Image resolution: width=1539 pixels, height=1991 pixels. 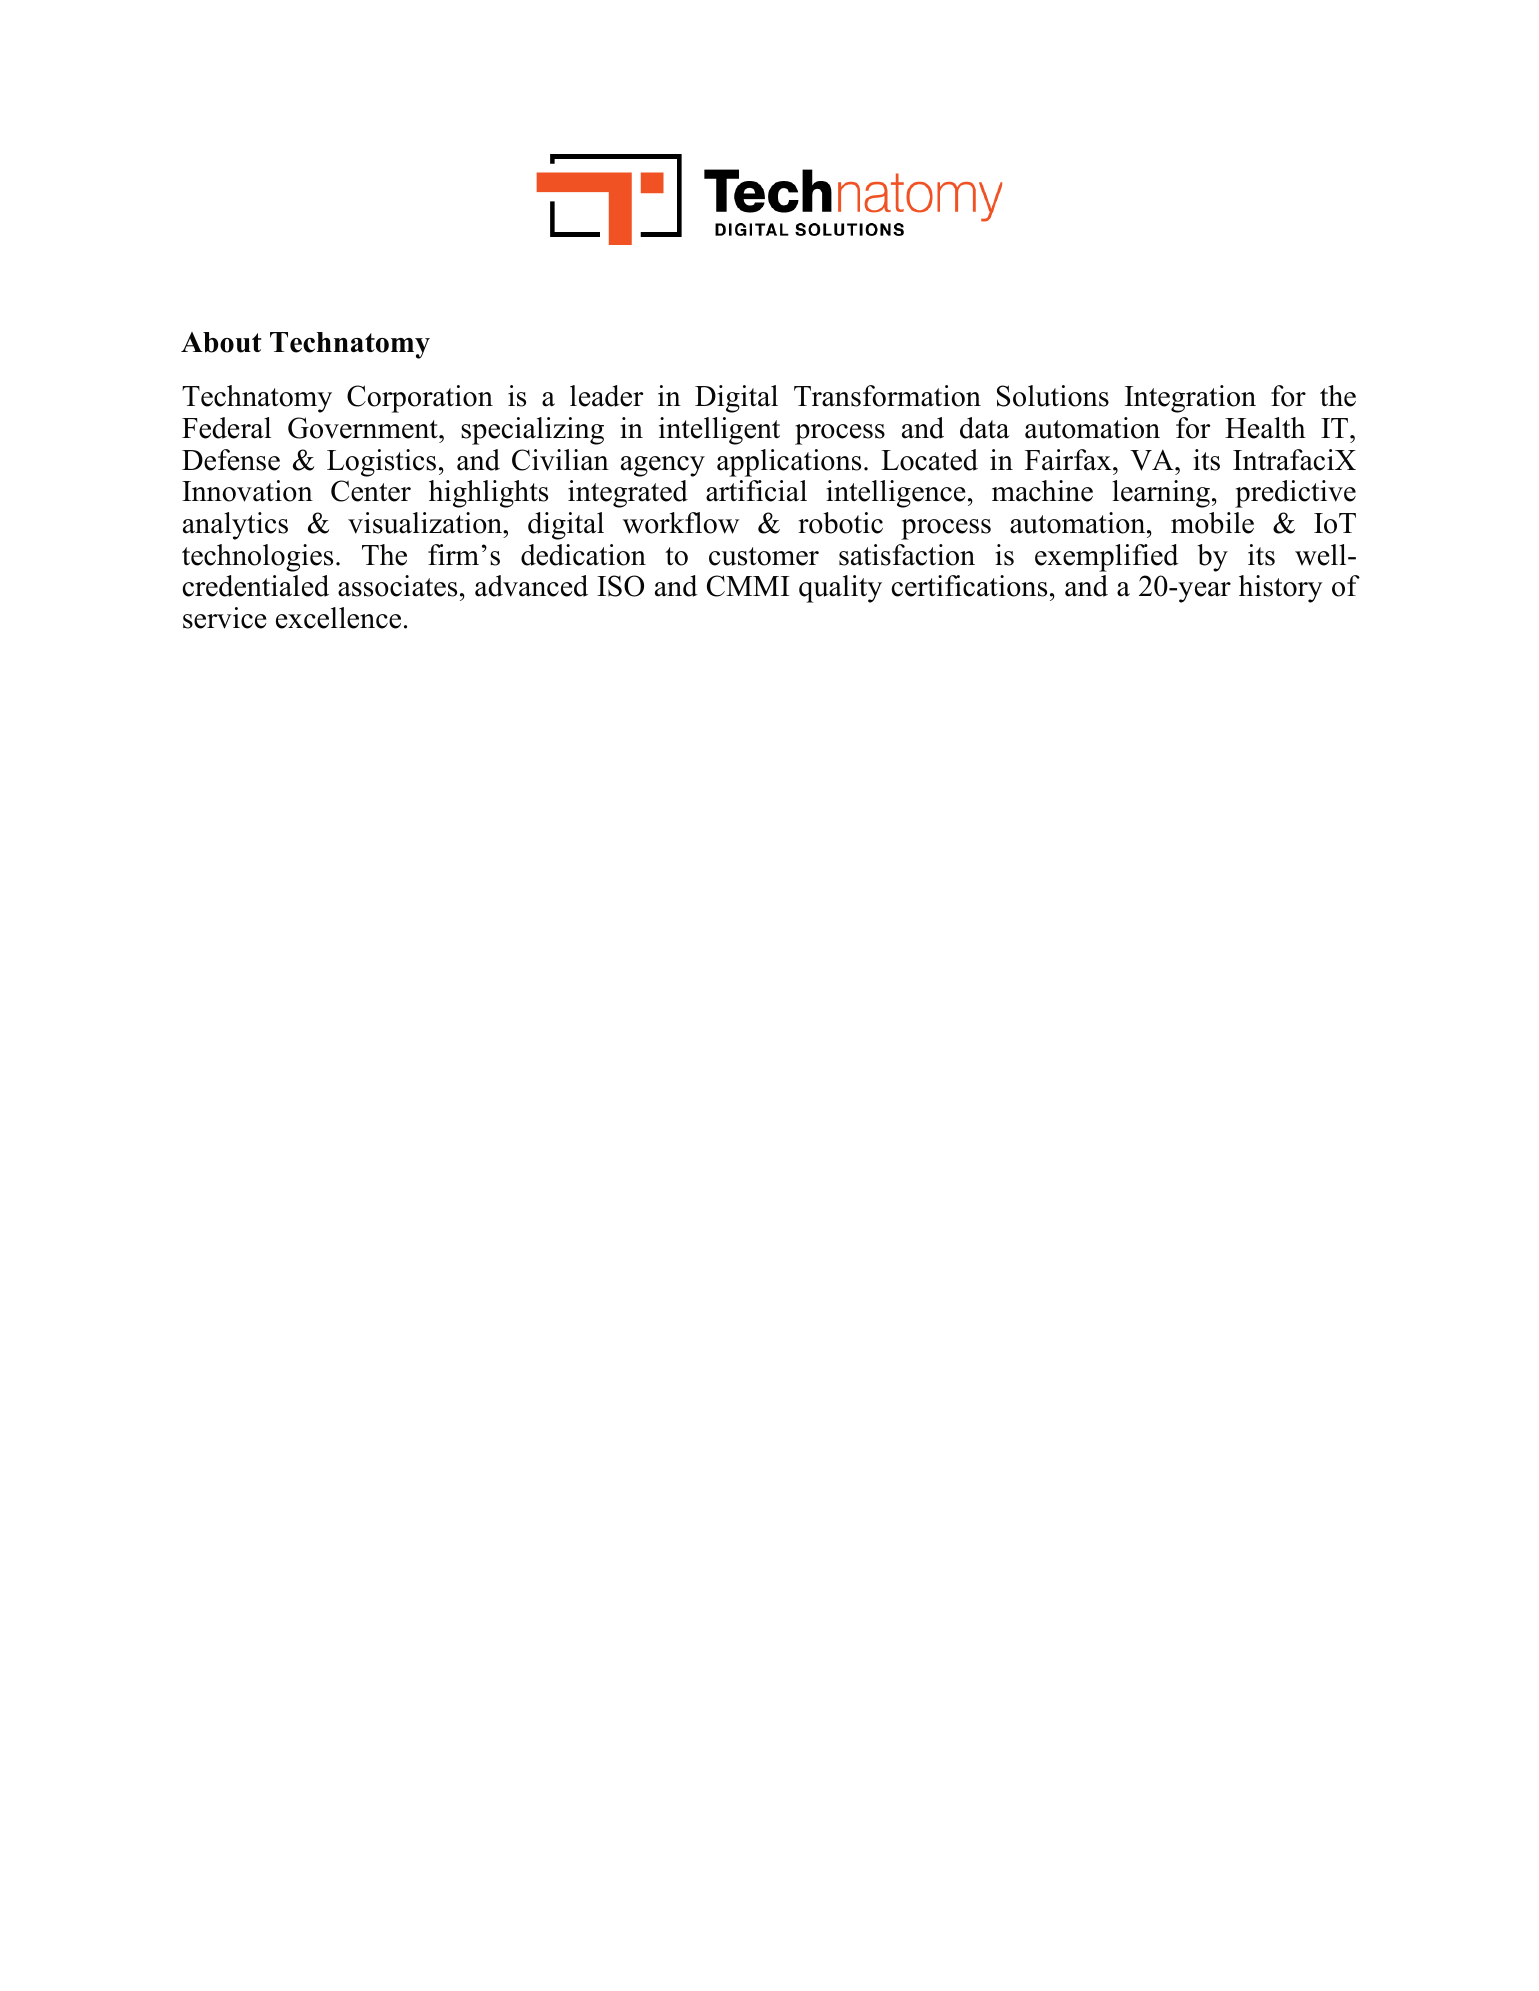 I want to click on About, so click(x=221, y=342).
